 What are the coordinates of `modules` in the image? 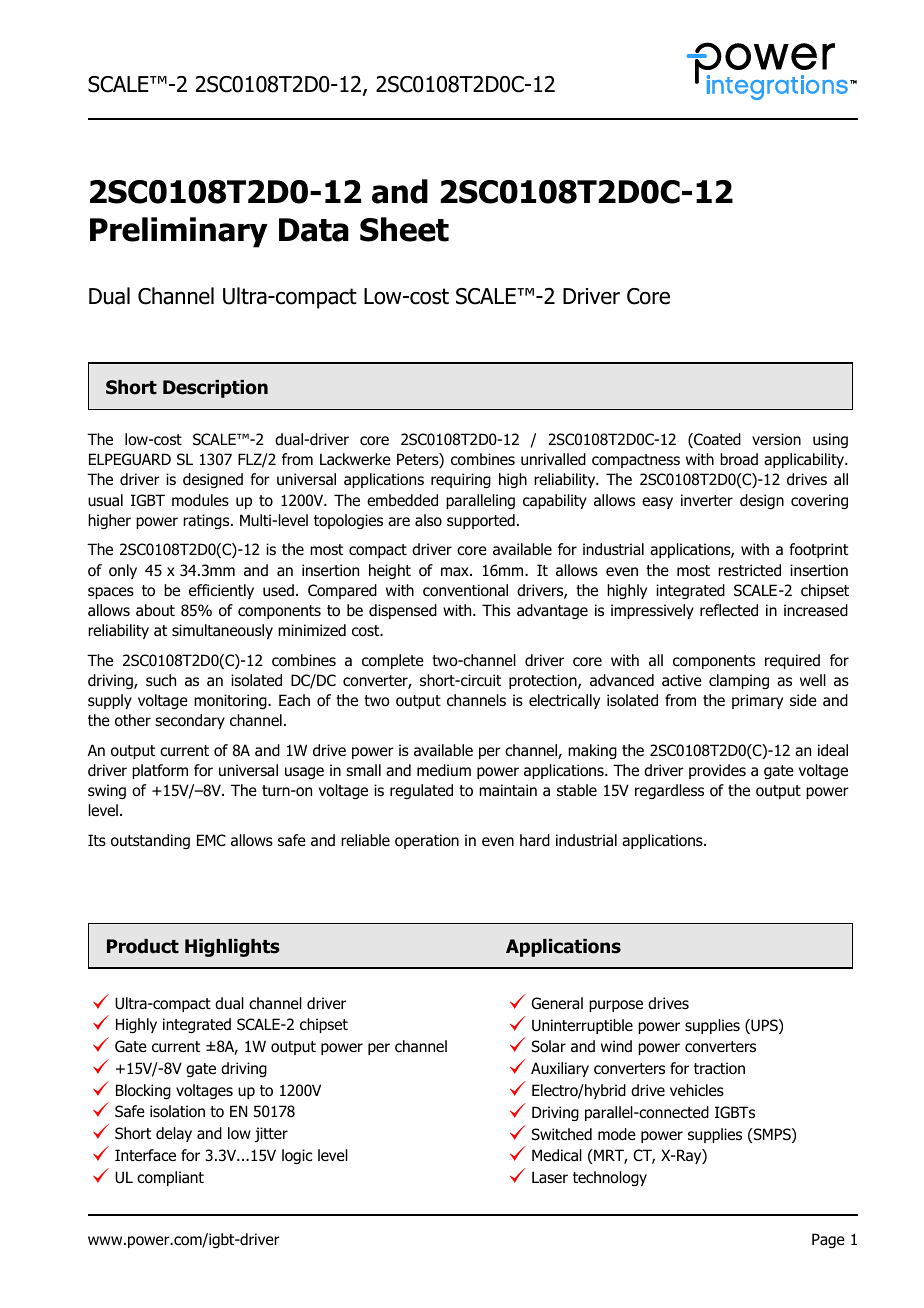 It's located at (200, 500).
